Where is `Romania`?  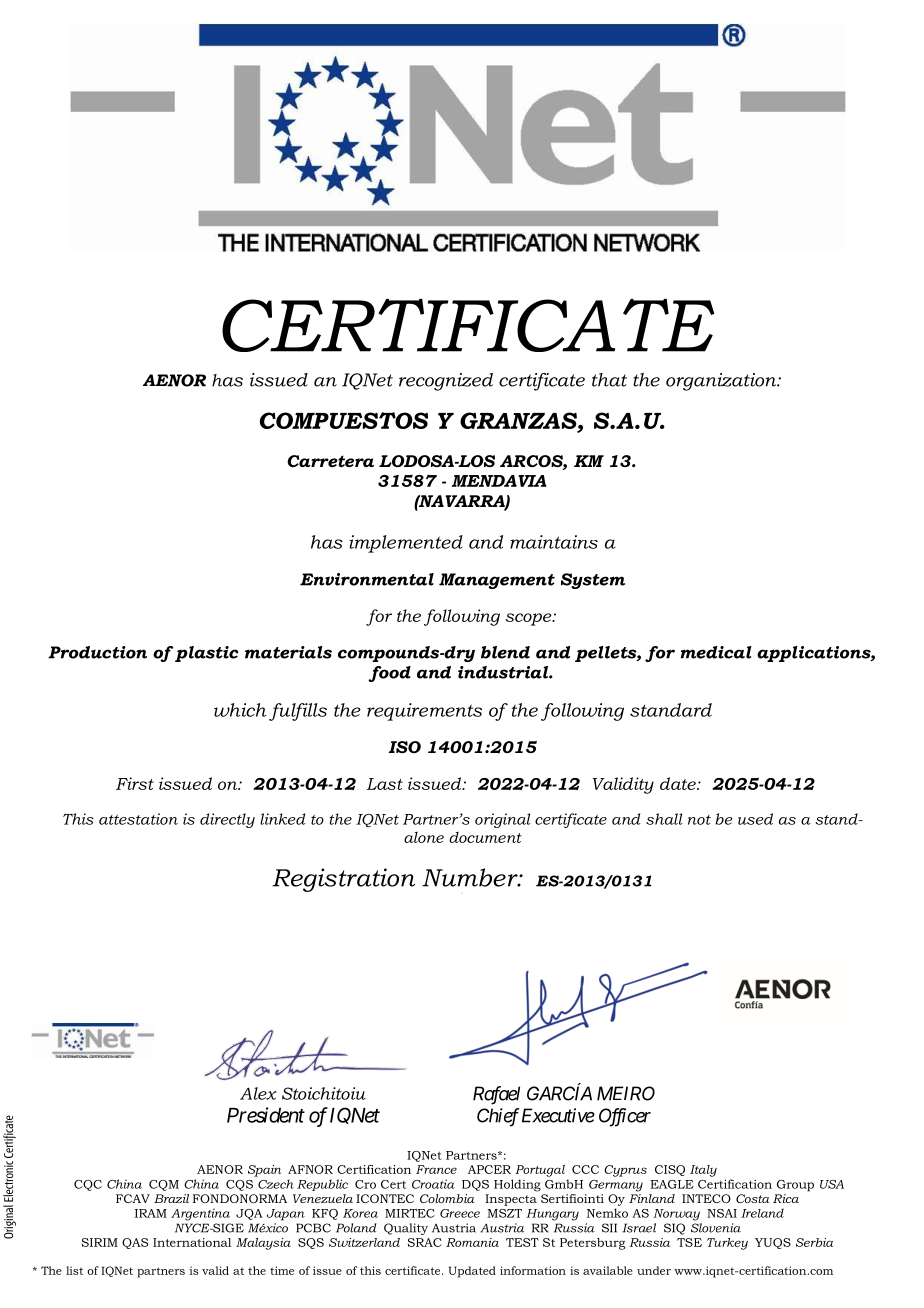
Romania is located at coordinates (472, 1242).
